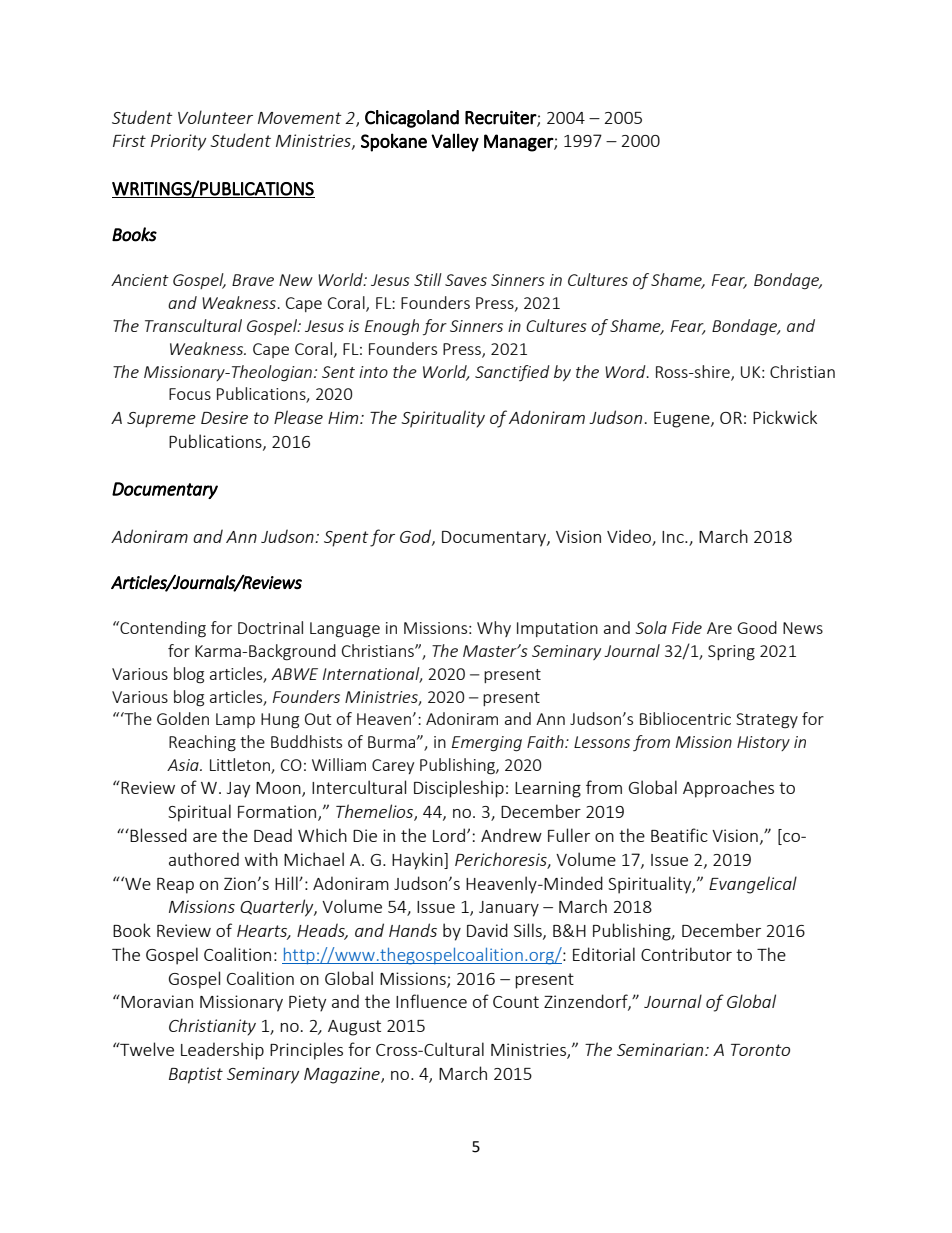 This screenshot has width=952, height=1233. What do you see at coordinates (519, 143) in the screenshot?
I see `Manager` at bounding box center [519, 143].
